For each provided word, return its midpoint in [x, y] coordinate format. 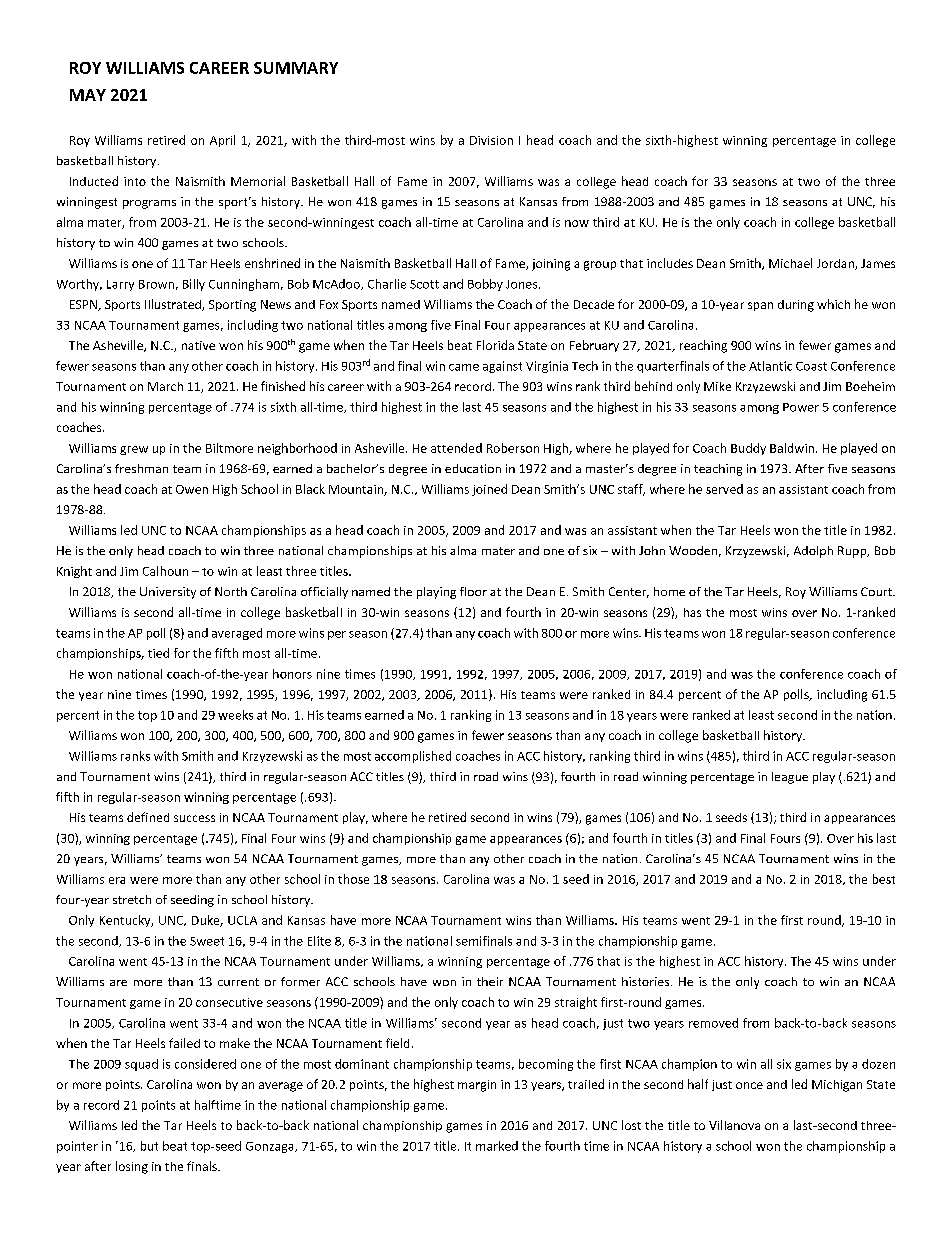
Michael [790, 263]
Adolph [813, 552]
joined [489, 490]
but [149, 1146]
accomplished [413, 757]
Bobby [485, 285]
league [790, 778]
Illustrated [174, 305]
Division [491, 140]
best [884, 879]
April [222, 141]
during [796, 306]
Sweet [207, 941]
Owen [192, 489]
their [490, 981]
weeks [235, 715]
